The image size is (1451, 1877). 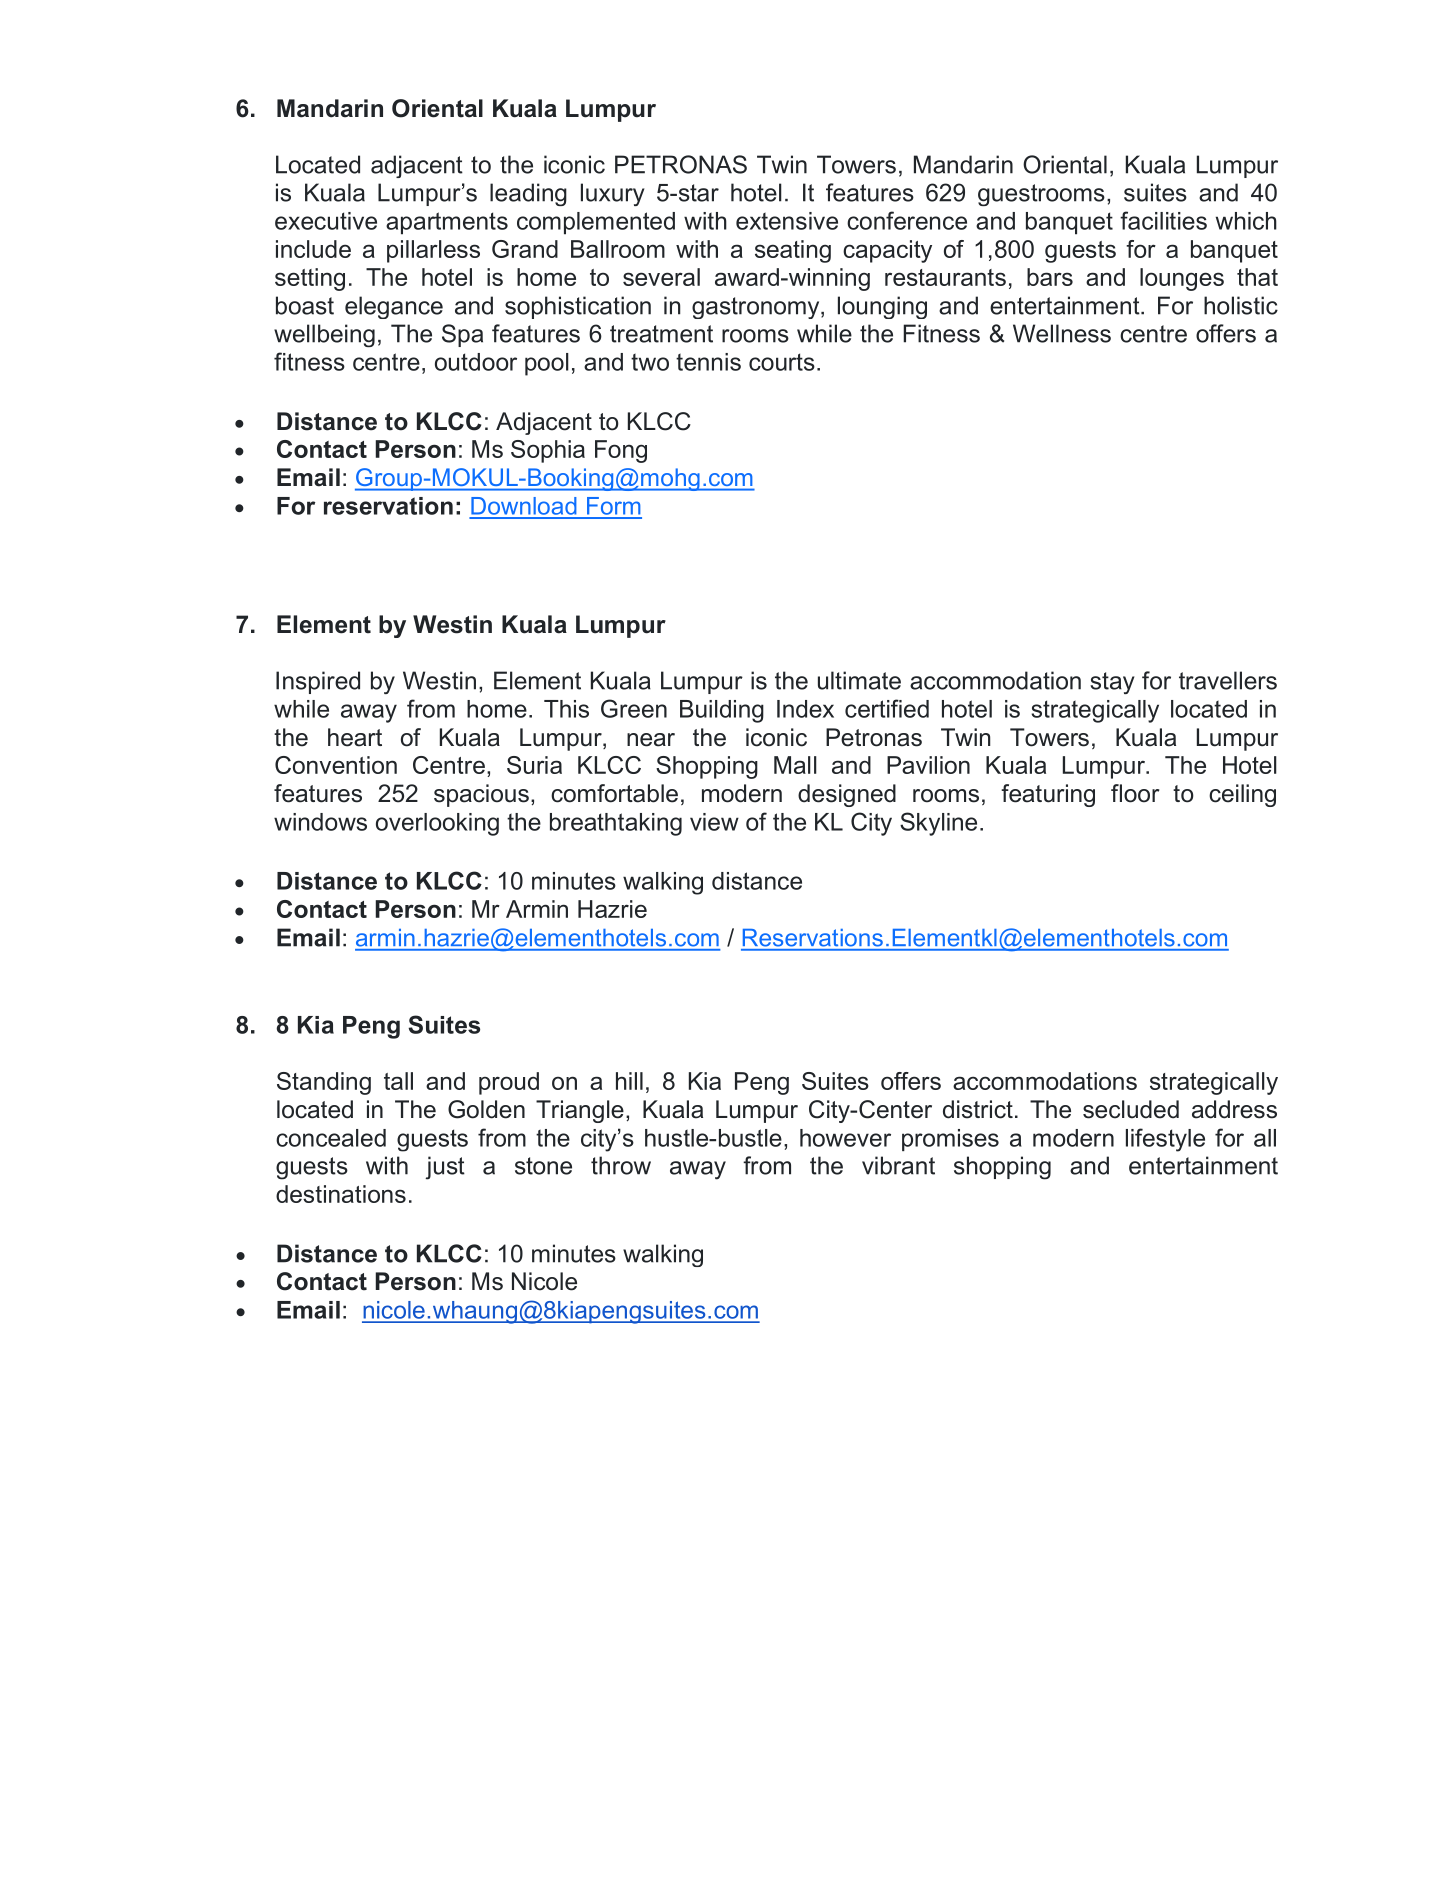 What do you see at coordinates (445, 1168) in the document?
I see `just` at bounding box center [445, 1168].
